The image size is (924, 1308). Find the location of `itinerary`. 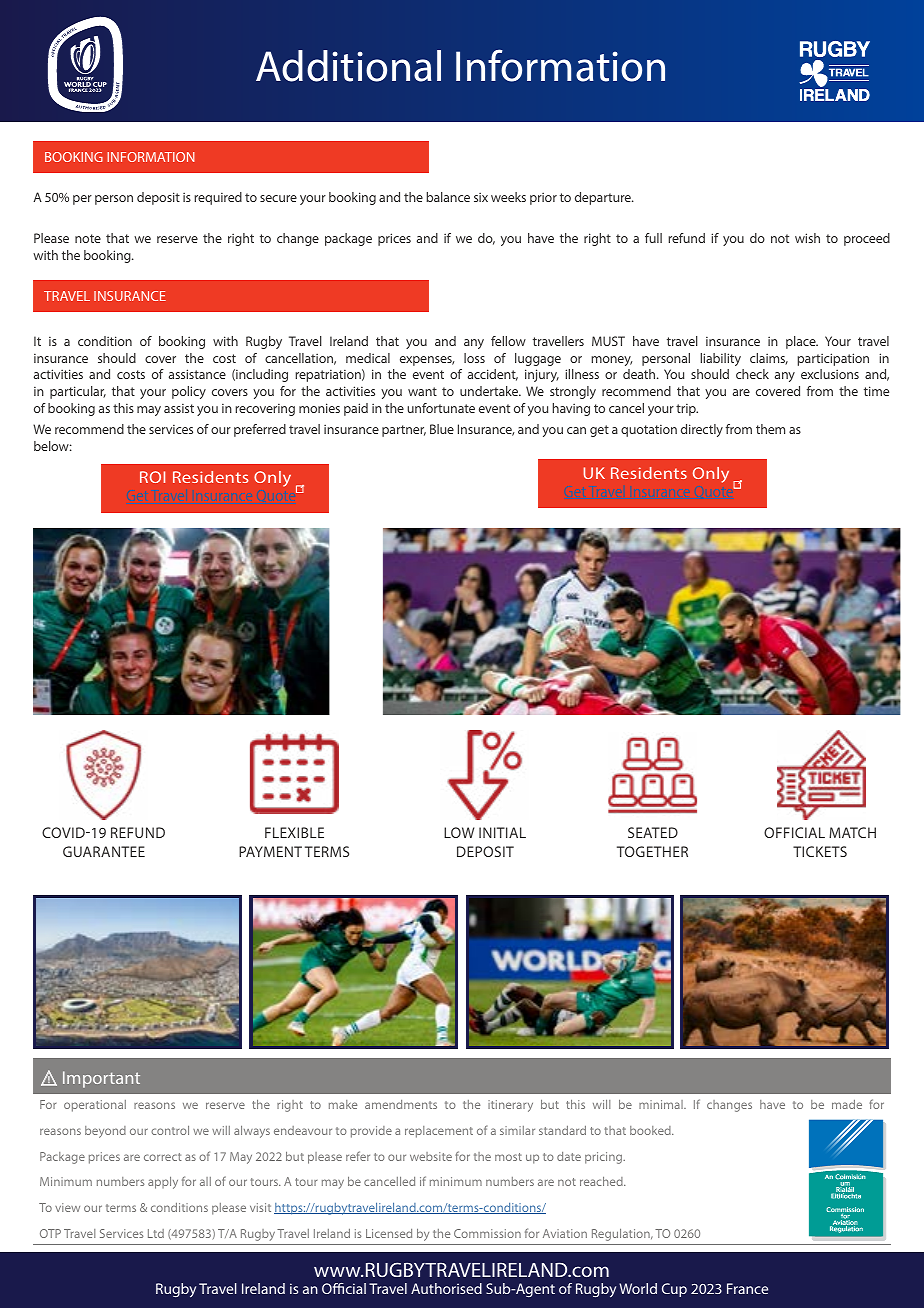

itinerary is located at coordinates (510, 1106).
